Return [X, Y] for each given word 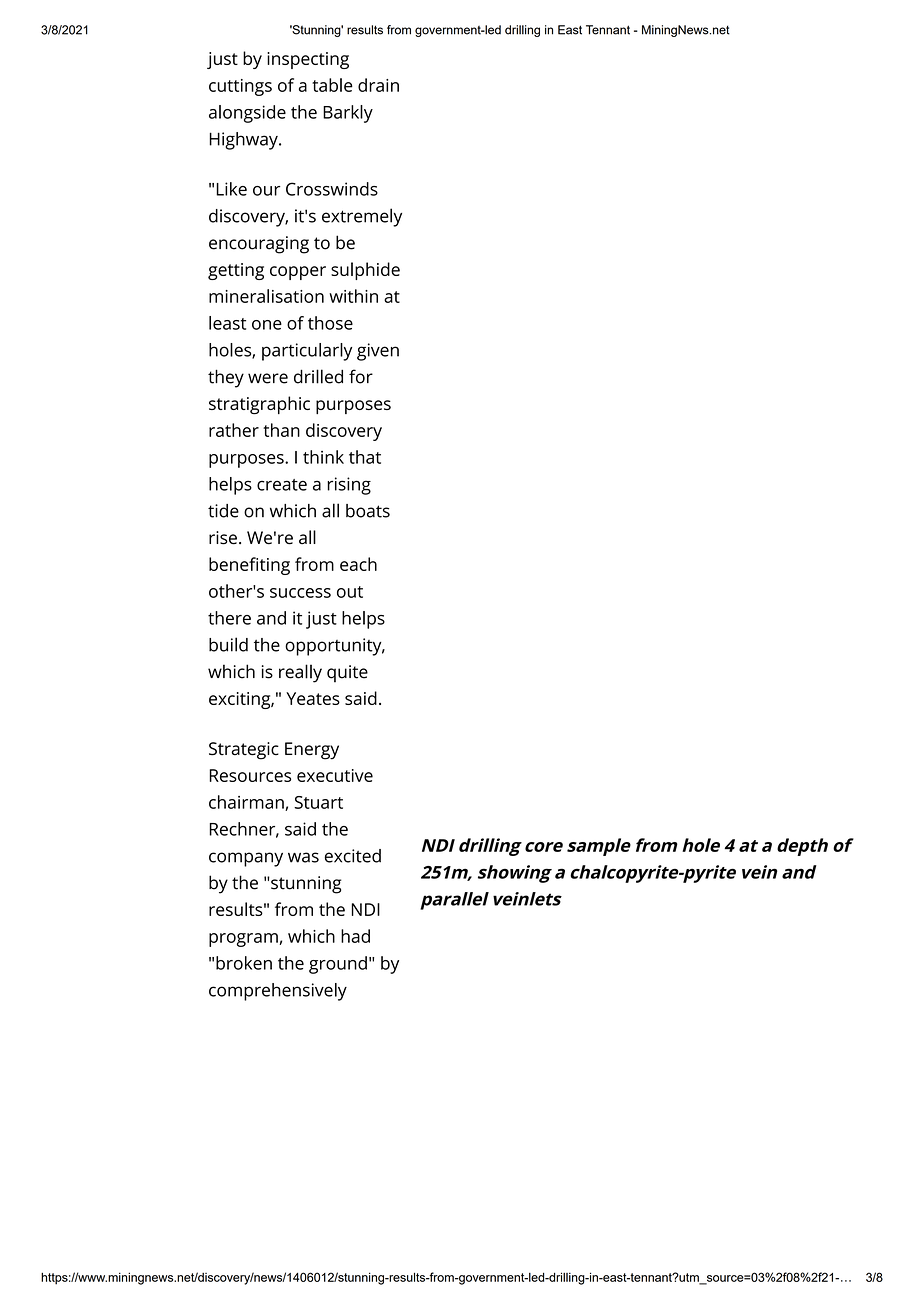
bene [230, 564]
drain [378, 85]
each [358, 564]
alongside [247, 114]
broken [244, 963]
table [332, 85]
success [300, 593]
